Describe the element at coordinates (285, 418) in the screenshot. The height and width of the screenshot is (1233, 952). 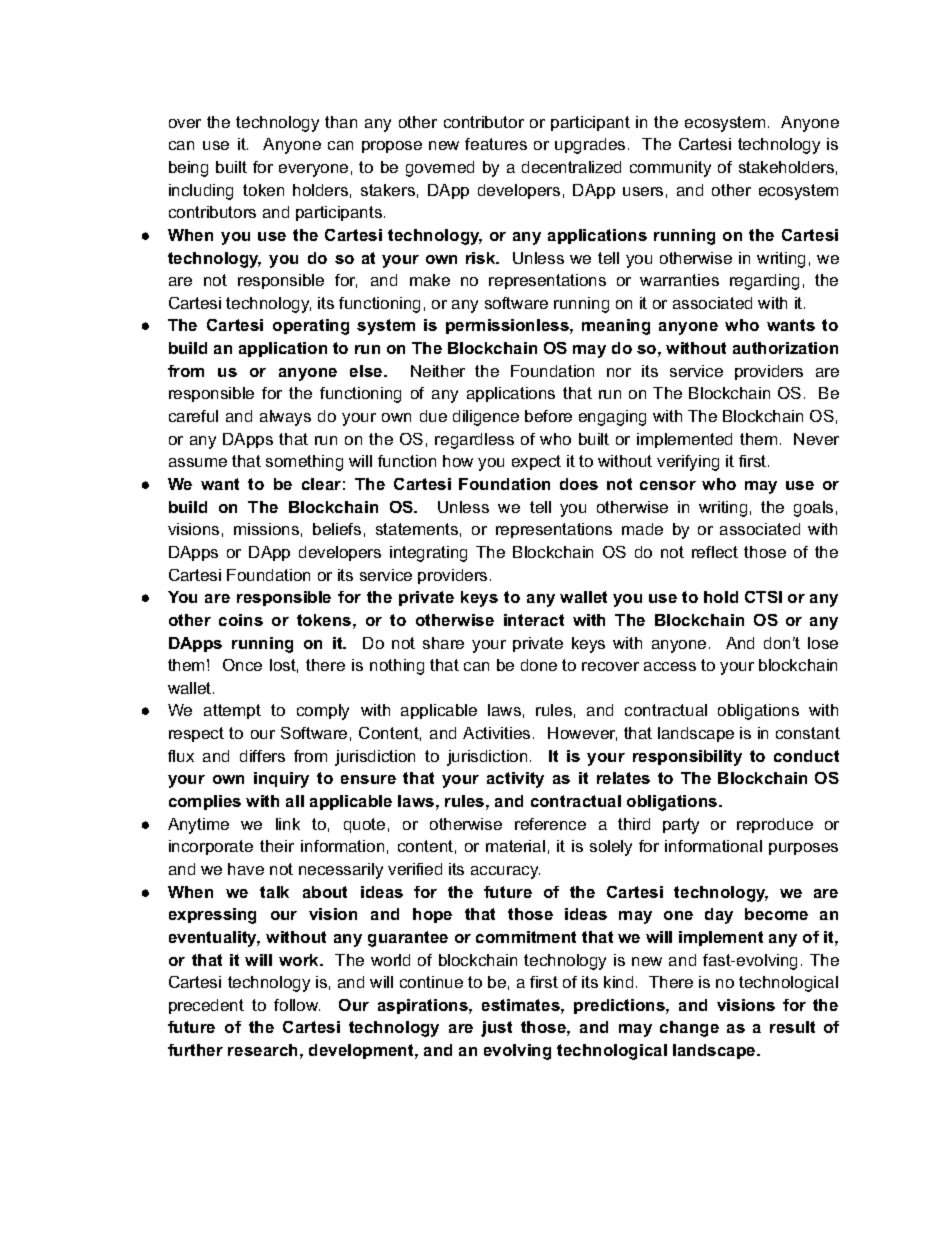
I see `always` at that location.
